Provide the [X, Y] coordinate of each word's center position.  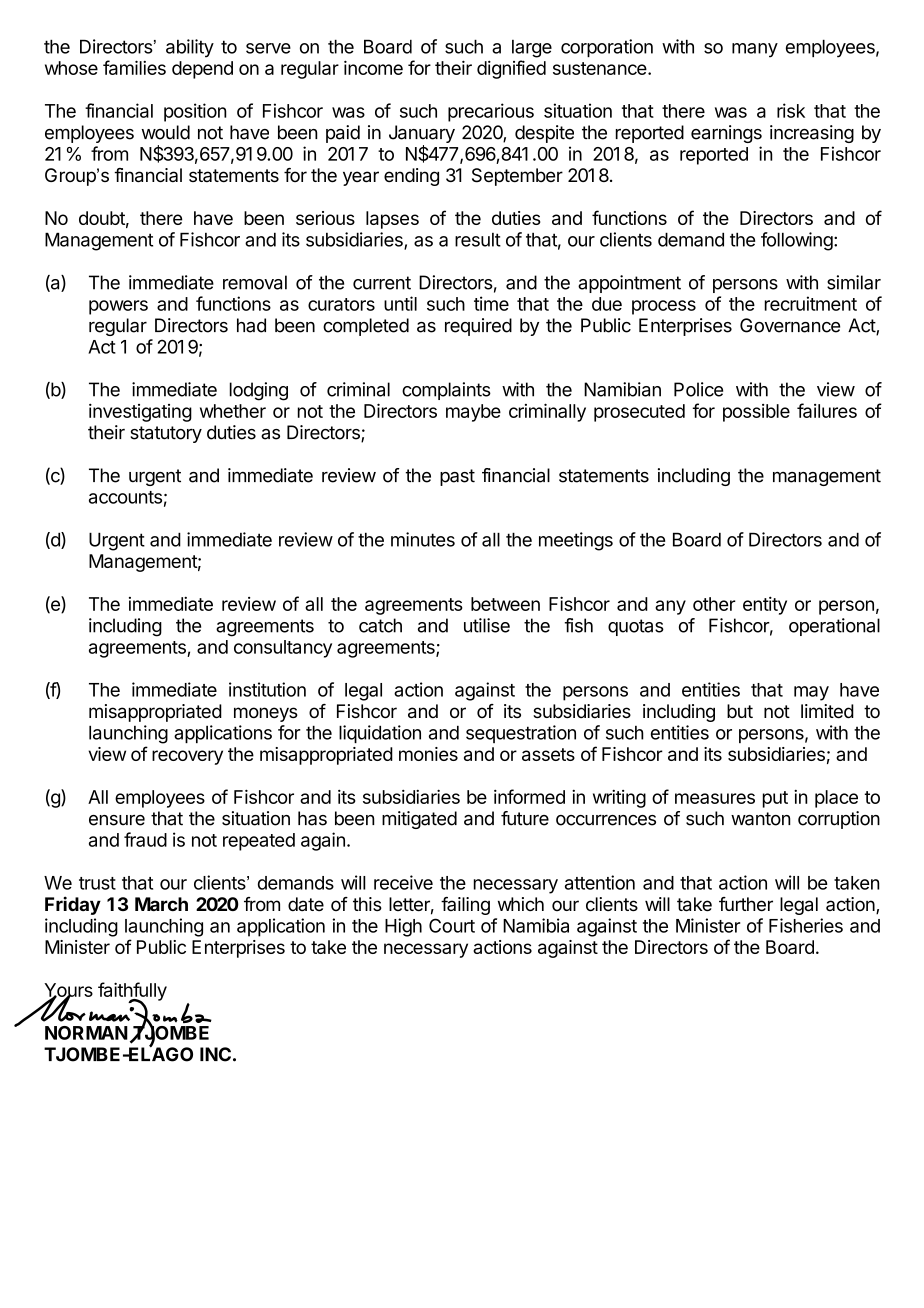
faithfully [132, 992]
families [134, 67]
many [755, 50]
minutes [423, 539]
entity [765, 606]
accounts [125, 497]
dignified [511, 69]
